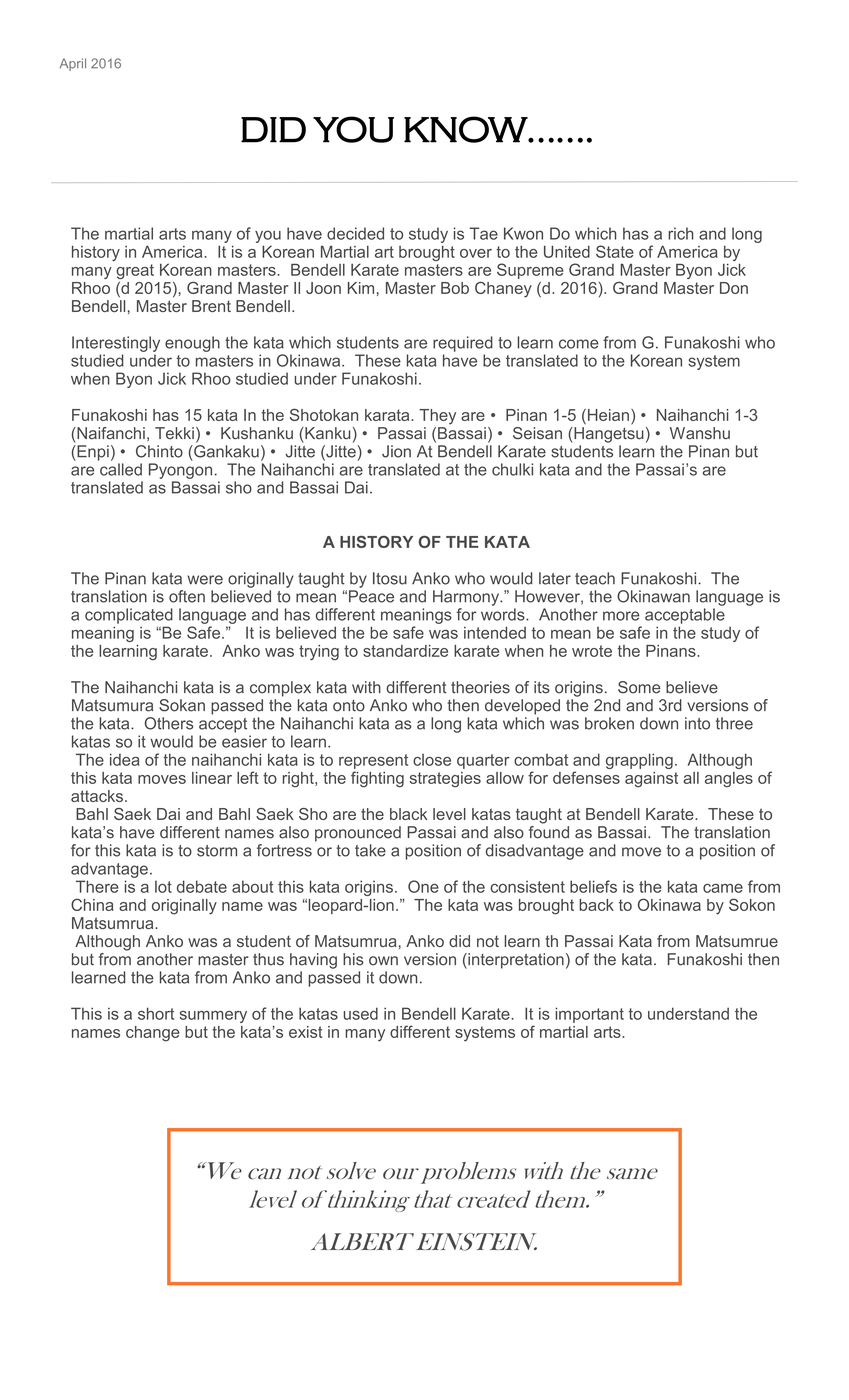 This screenshot has width=849, height=1400. Describe the element at coordinates (73, 64) in the screenshot. I see `April` at that location.
